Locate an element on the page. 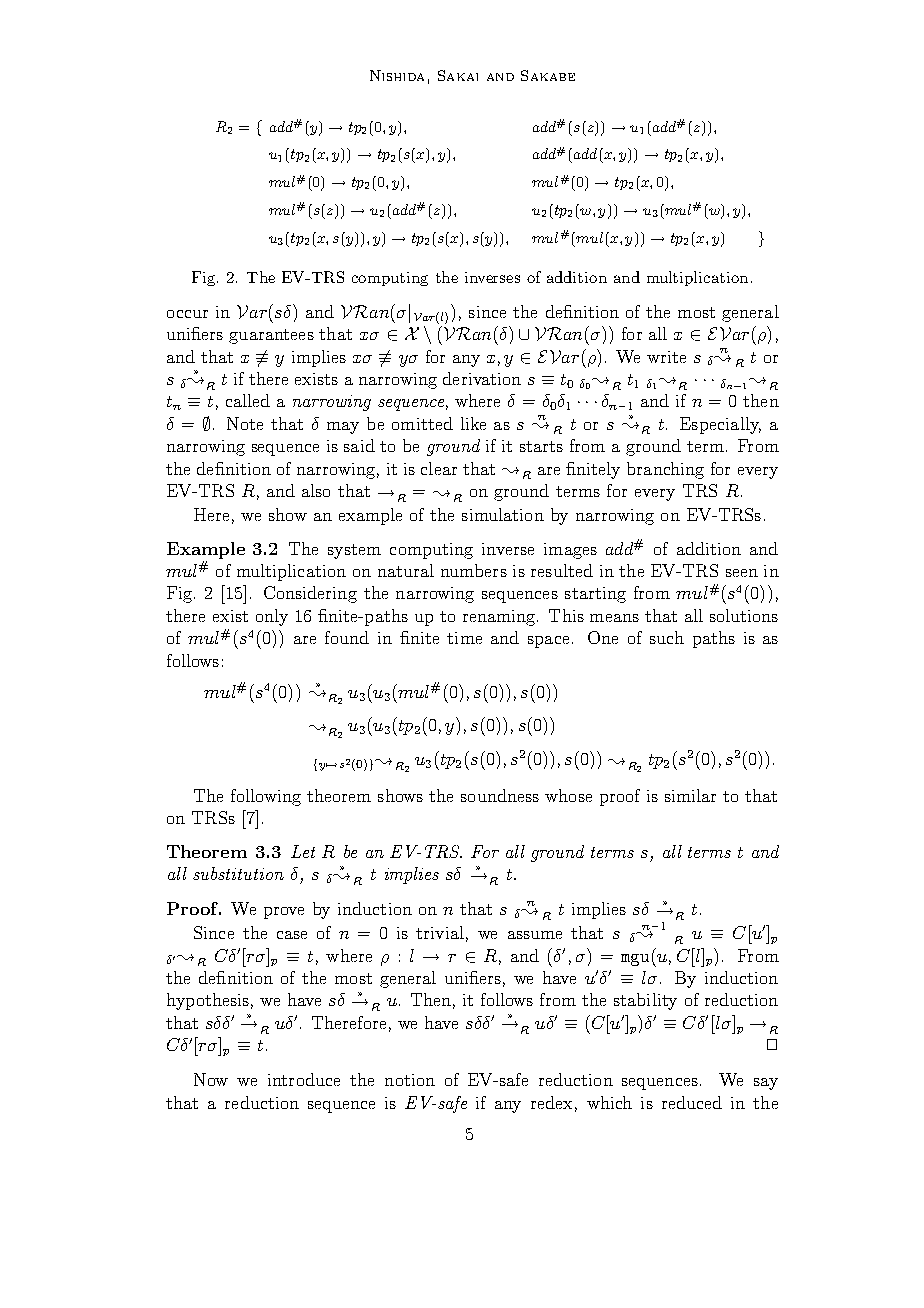 The image size is (924, 1308). such is located at coordinates (667, 637).
